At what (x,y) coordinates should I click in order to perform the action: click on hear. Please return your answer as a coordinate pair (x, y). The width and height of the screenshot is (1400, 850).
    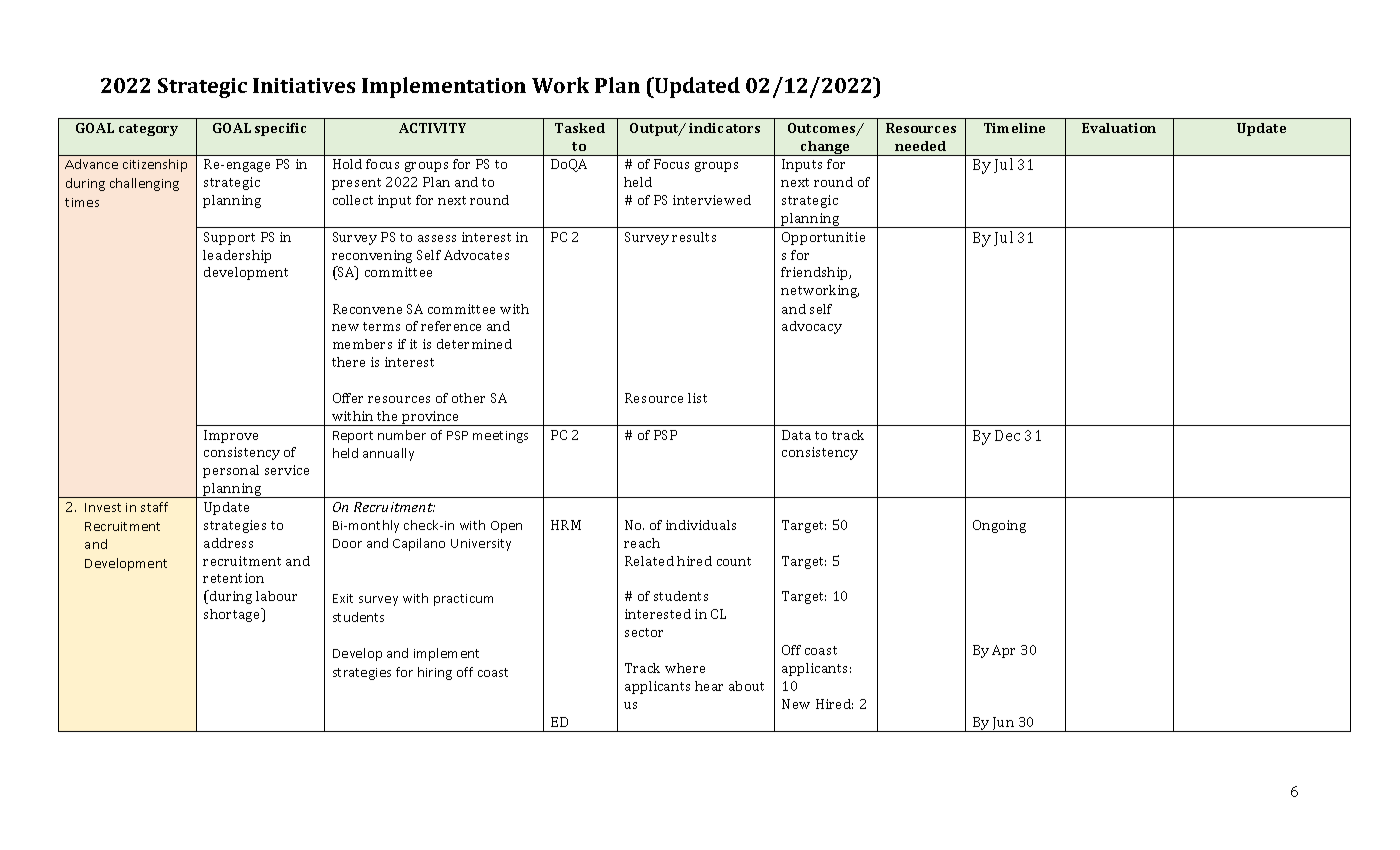
    Looking at the image, I should click on (709, 686).
